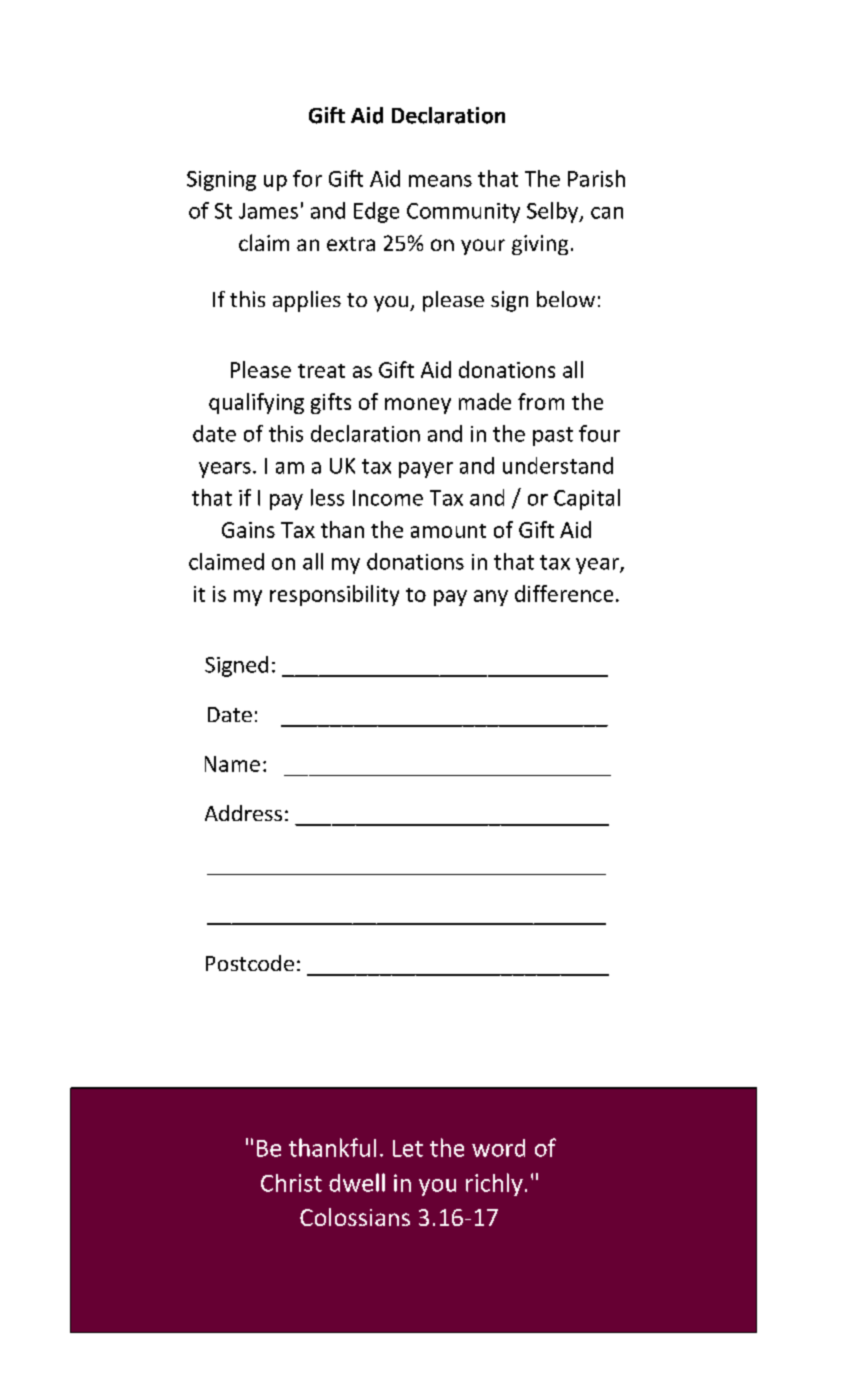 The image size is (851, 1400). Describe the element at coordinates (491, 598) in the page. I see `any` at that location.
